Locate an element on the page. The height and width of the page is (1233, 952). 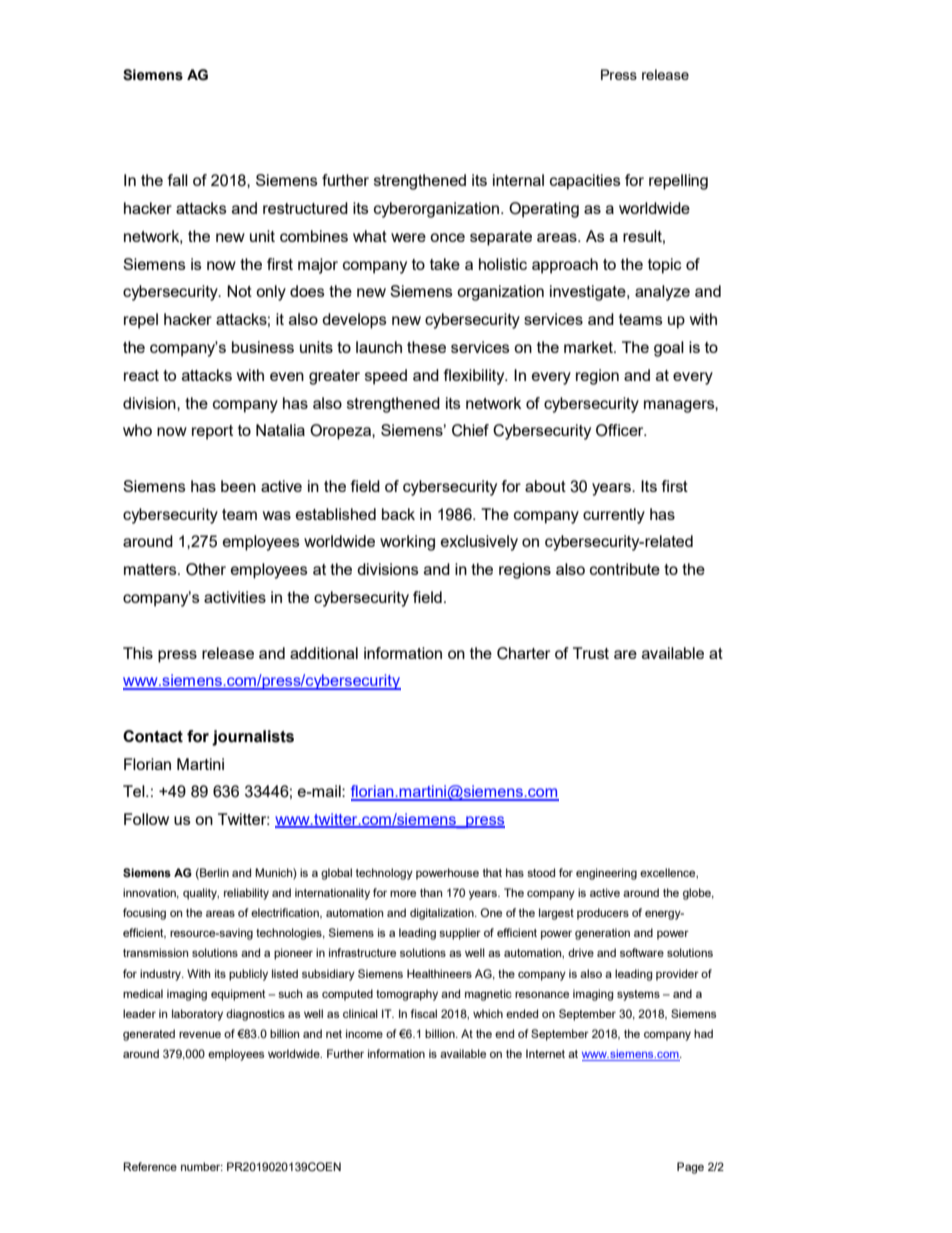
were is located at coordinates (408, 237).
